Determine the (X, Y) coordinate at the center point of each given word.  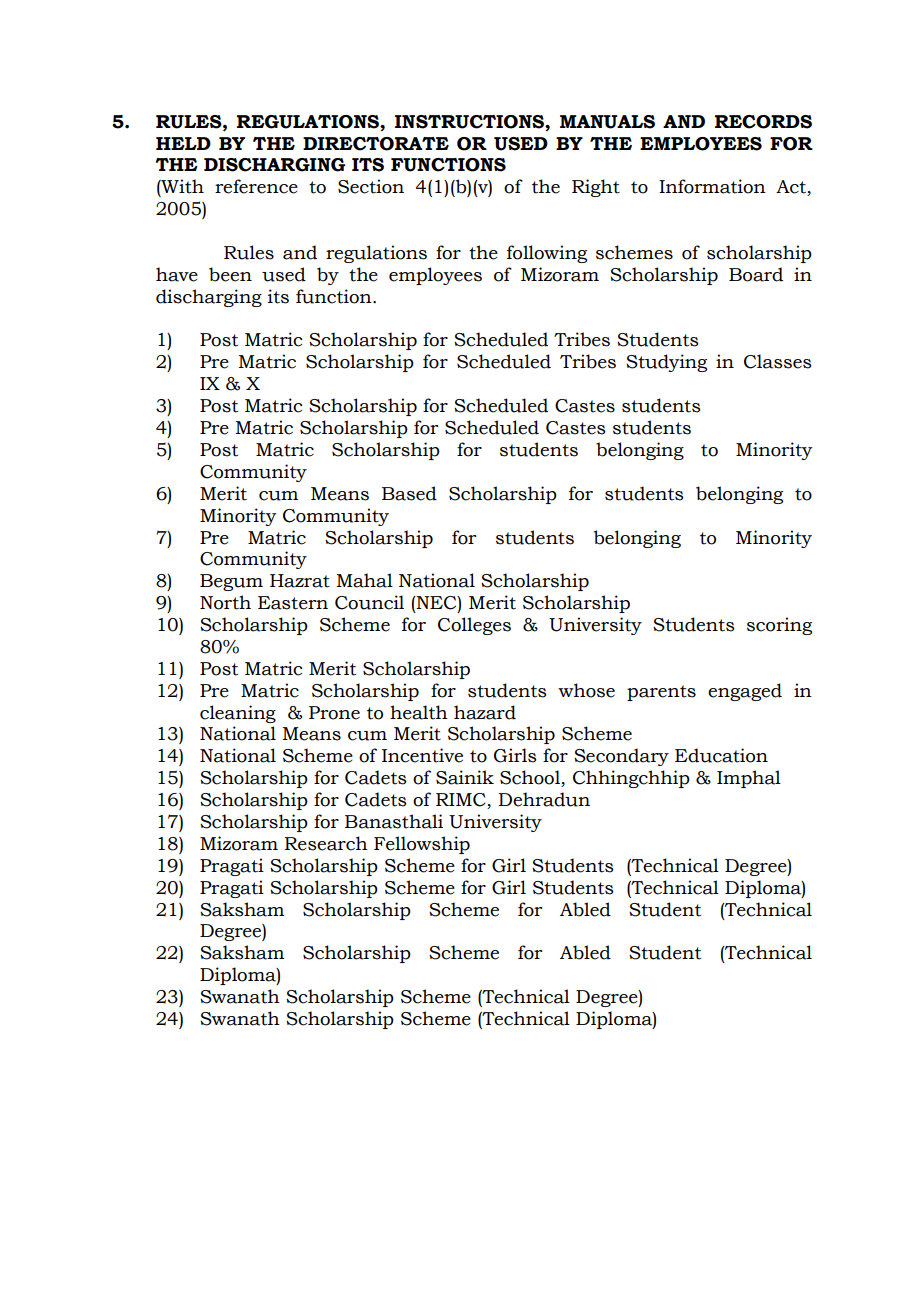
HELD (183, 143)
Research (326, 843)
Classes (778, 361)
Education (721, 755)
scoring (779, 626)
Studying (666, 363)
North (225, 602)
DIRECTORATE (376, 144)
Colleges (474, 626)
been (230, 274)
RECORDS (763, 122)
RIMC (462, 801)
